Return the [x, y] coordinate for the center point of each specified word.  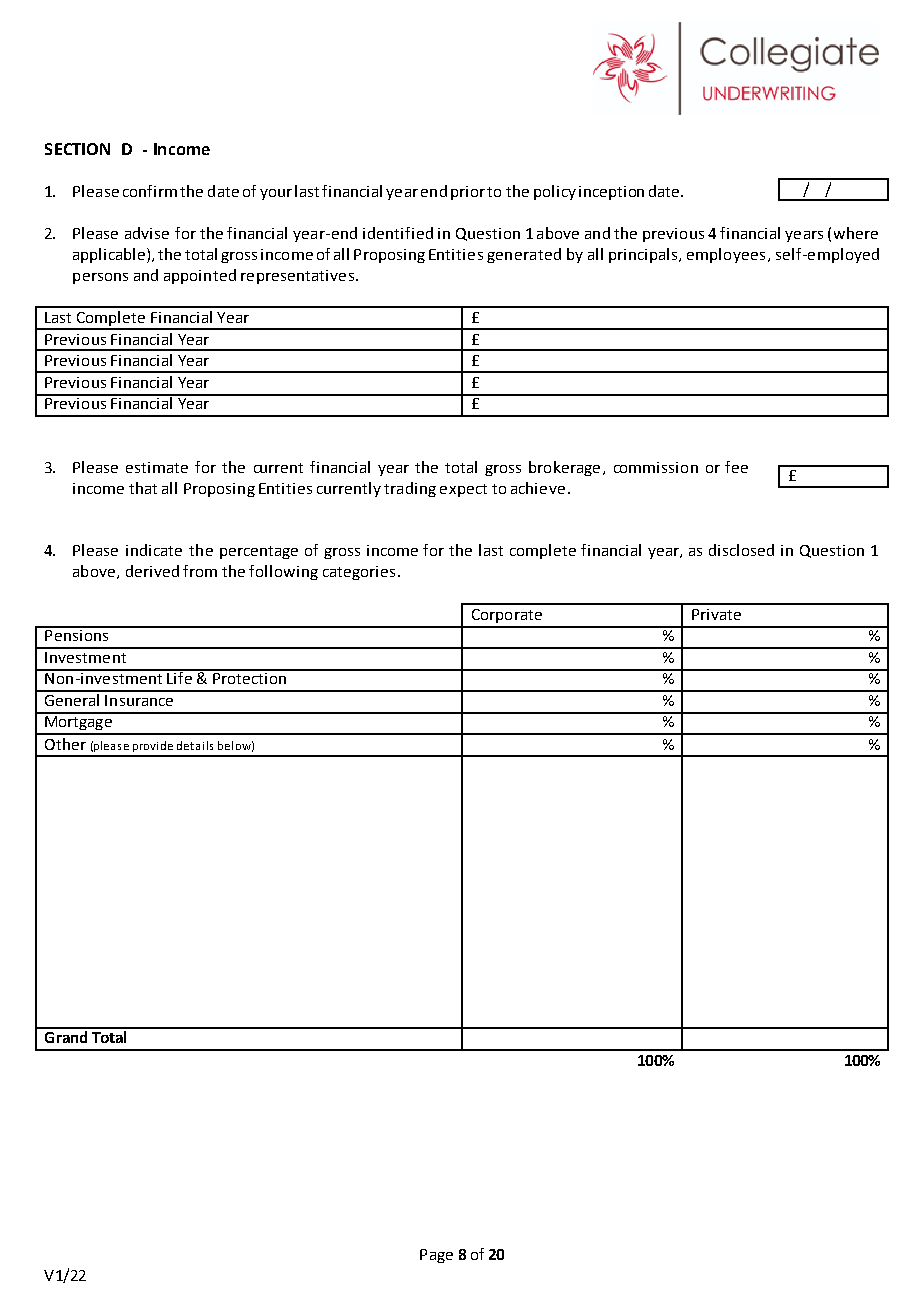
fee [736, 467]
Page [436, 1256]
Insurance [139, 700]
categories [359, 573]
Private [716, 614]
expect [463, 490]
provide [153, 746]
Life [179, 677]
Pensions [77, 634]
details [195, 745]
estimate [157, 467]
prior [468, 193]
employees [726, 255]
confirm [150, 191]
